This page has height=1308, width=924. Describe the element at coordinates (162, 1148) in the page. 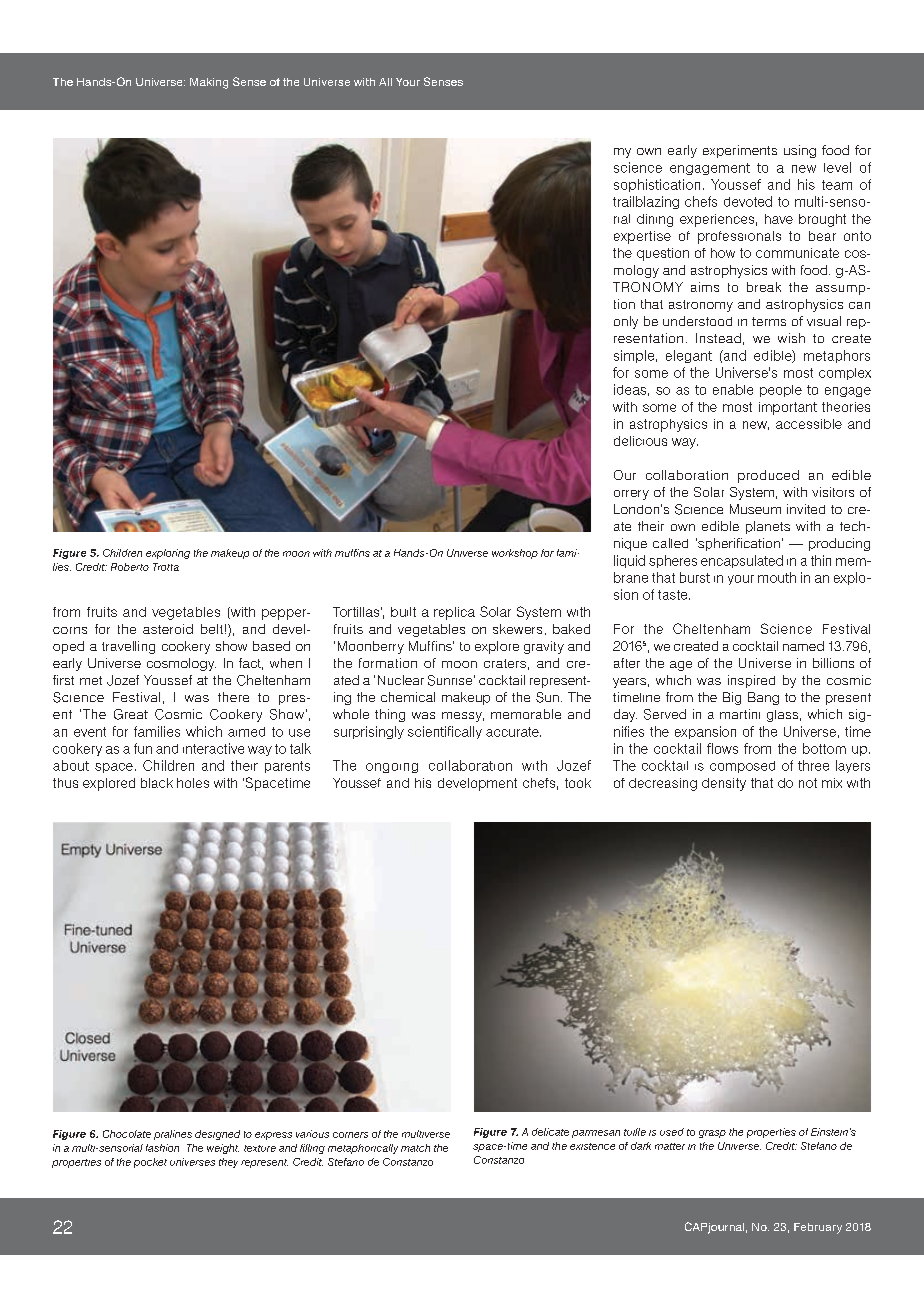

I see `fashion` at that location.
